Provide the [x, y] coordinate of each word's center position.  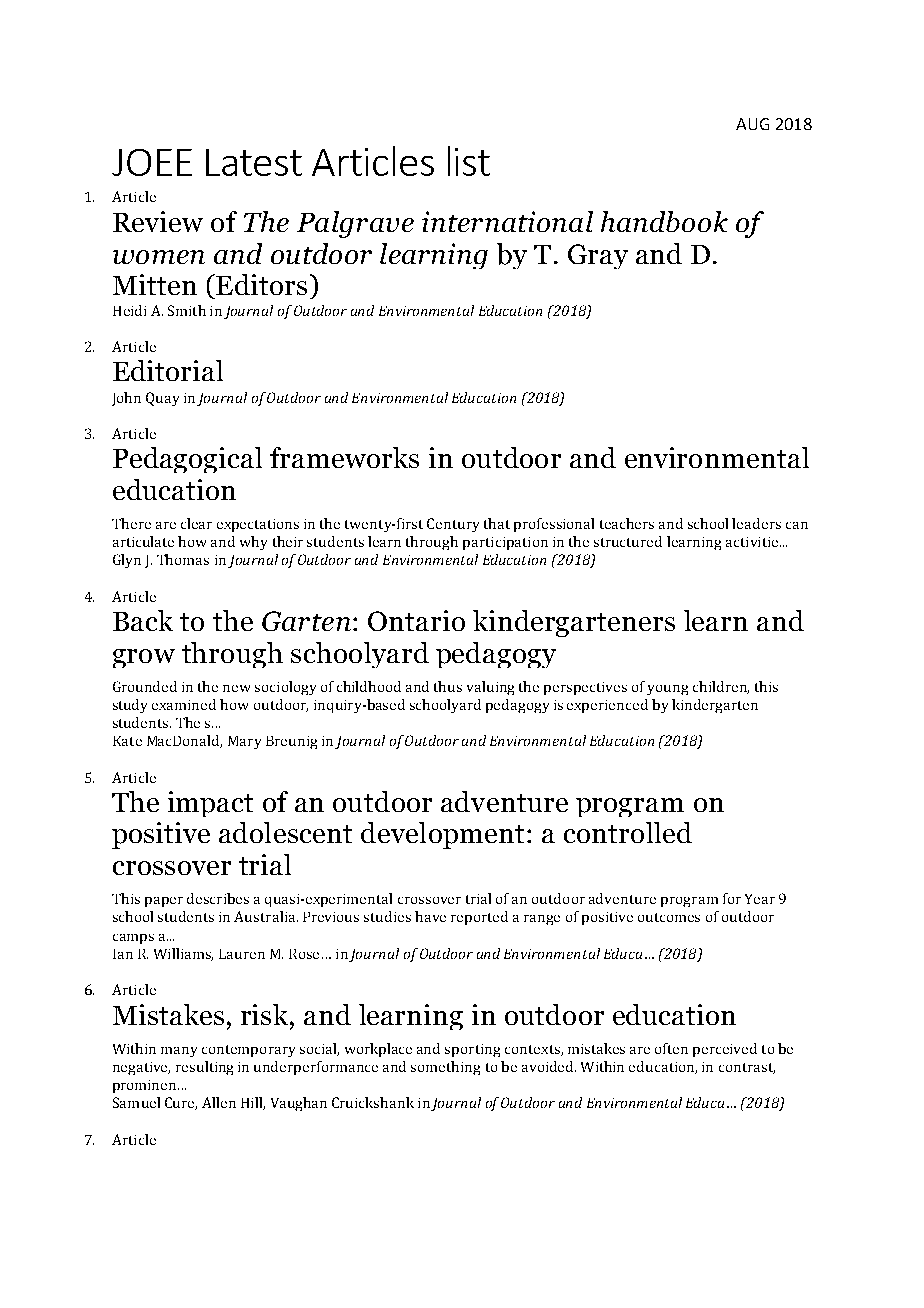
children [721, 687]
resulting [204, 1068]
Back [143, 620]
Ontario [416, 620]
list [469, 161]
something [445, 1068]
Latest [254, 162]
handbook [664, 221]
